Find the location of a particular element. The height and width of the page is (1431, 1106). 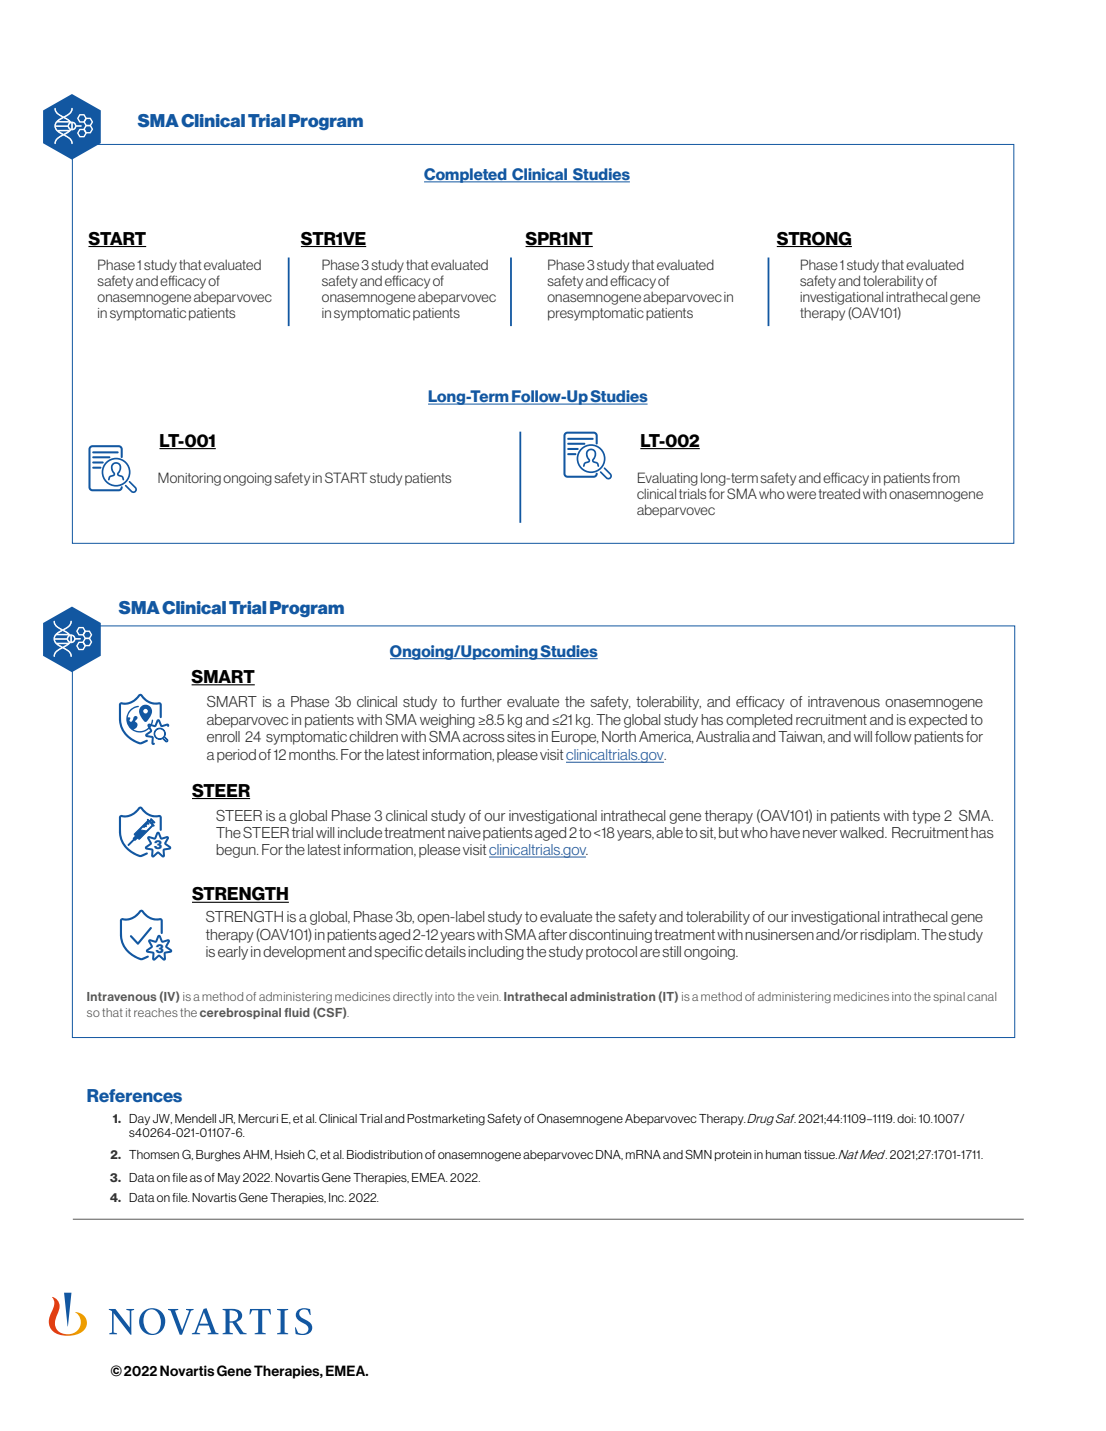

enroll is located at coordinates (223, 736).
